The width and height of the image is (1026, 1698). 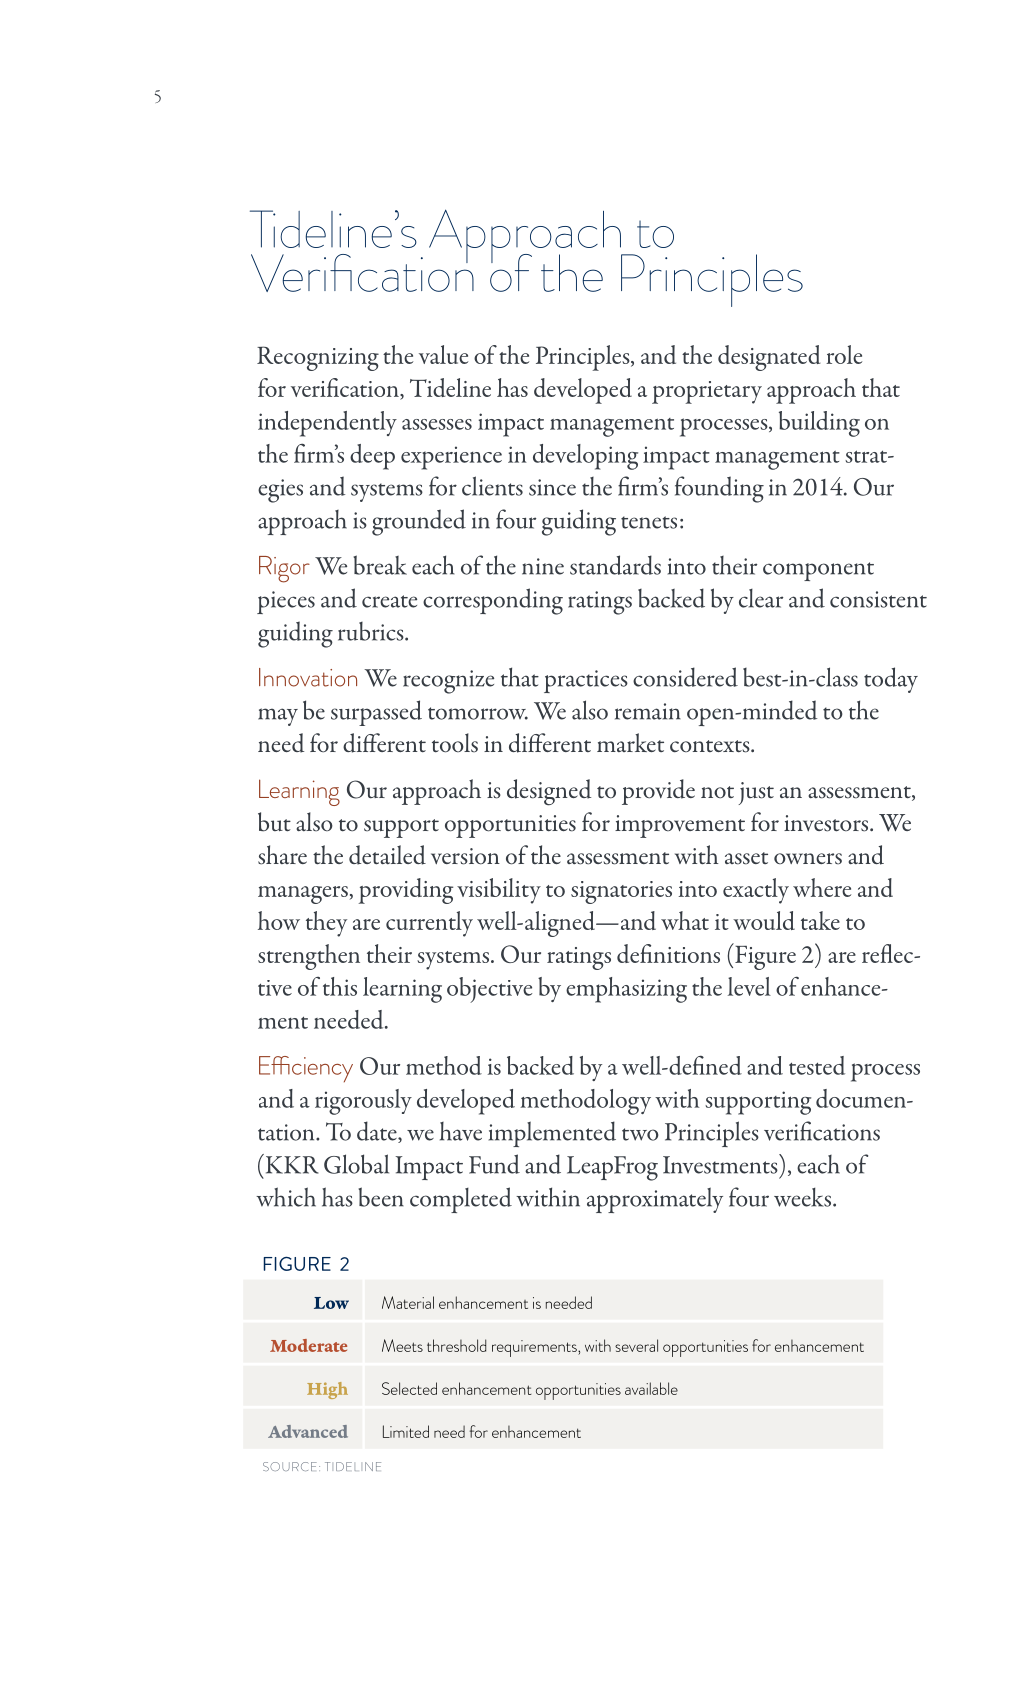 I want to click on they, so click(x=326, y=924).
